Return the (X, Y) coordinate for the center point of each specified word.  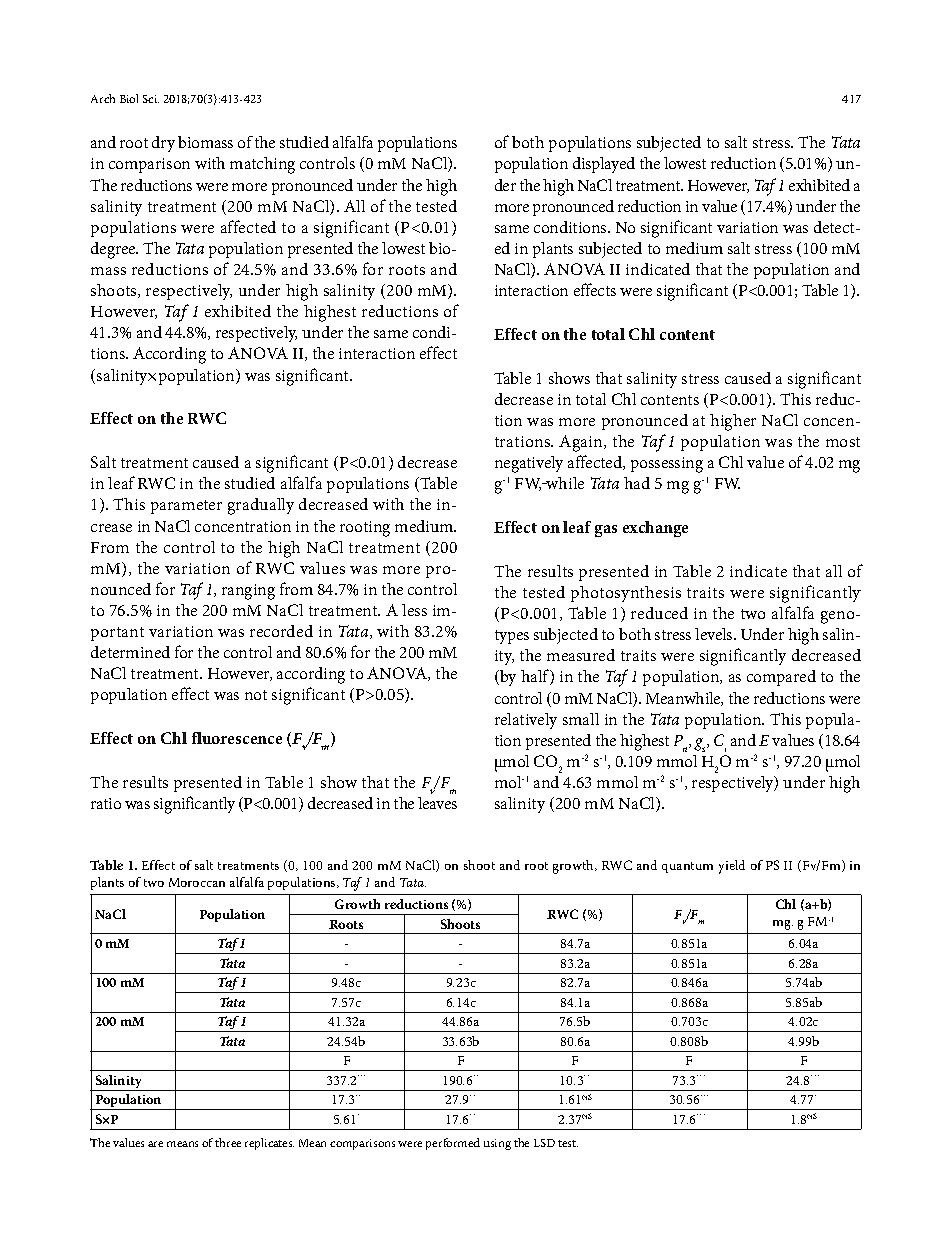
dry (163, 144)
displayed (604, 165)
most (843, 442)
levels (715, 634)
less (414, 610)
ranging (248, 592)
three (228, 1142)
